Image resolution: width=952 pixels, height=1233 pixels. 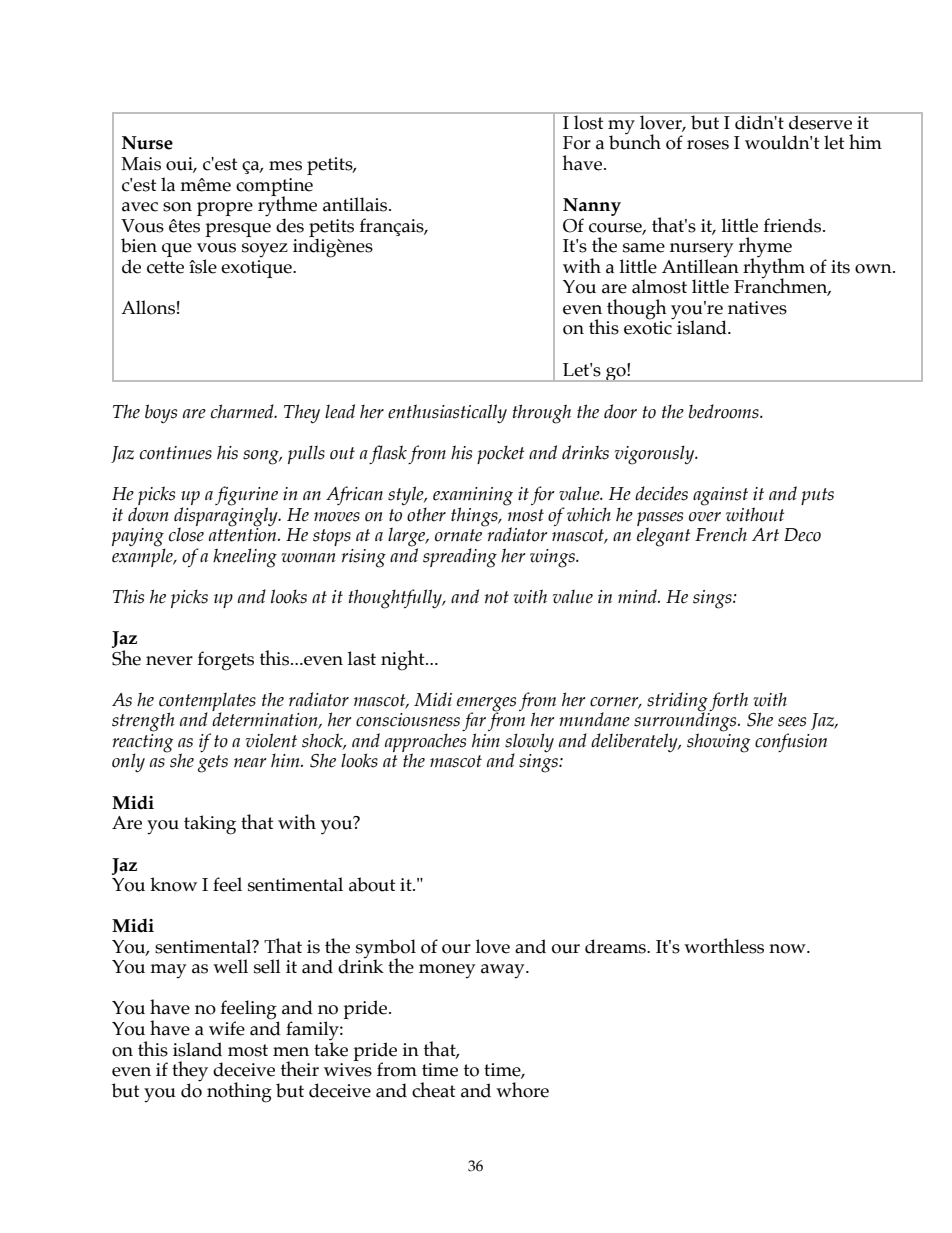 What do you see at coordinates (724, 946) in the screenshot?
I see `worthless` at bounding box center [724, 946].
